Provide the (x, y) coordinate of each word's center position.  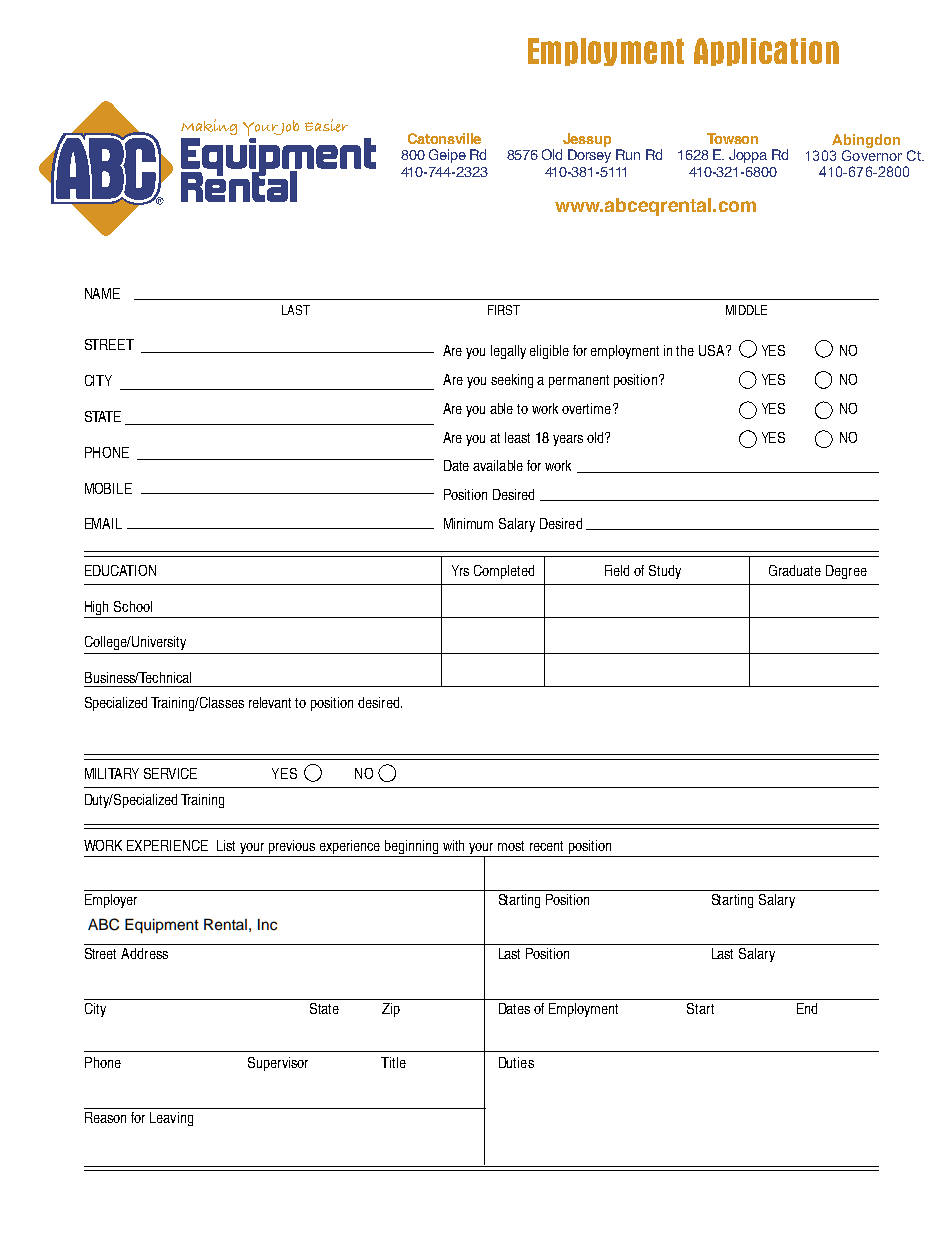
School (133, 606)
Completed (504, 572)
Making (209, 127)
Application (766, 52)
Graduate (795, 570)
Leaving (171, 1119)
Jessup (587, 140)
